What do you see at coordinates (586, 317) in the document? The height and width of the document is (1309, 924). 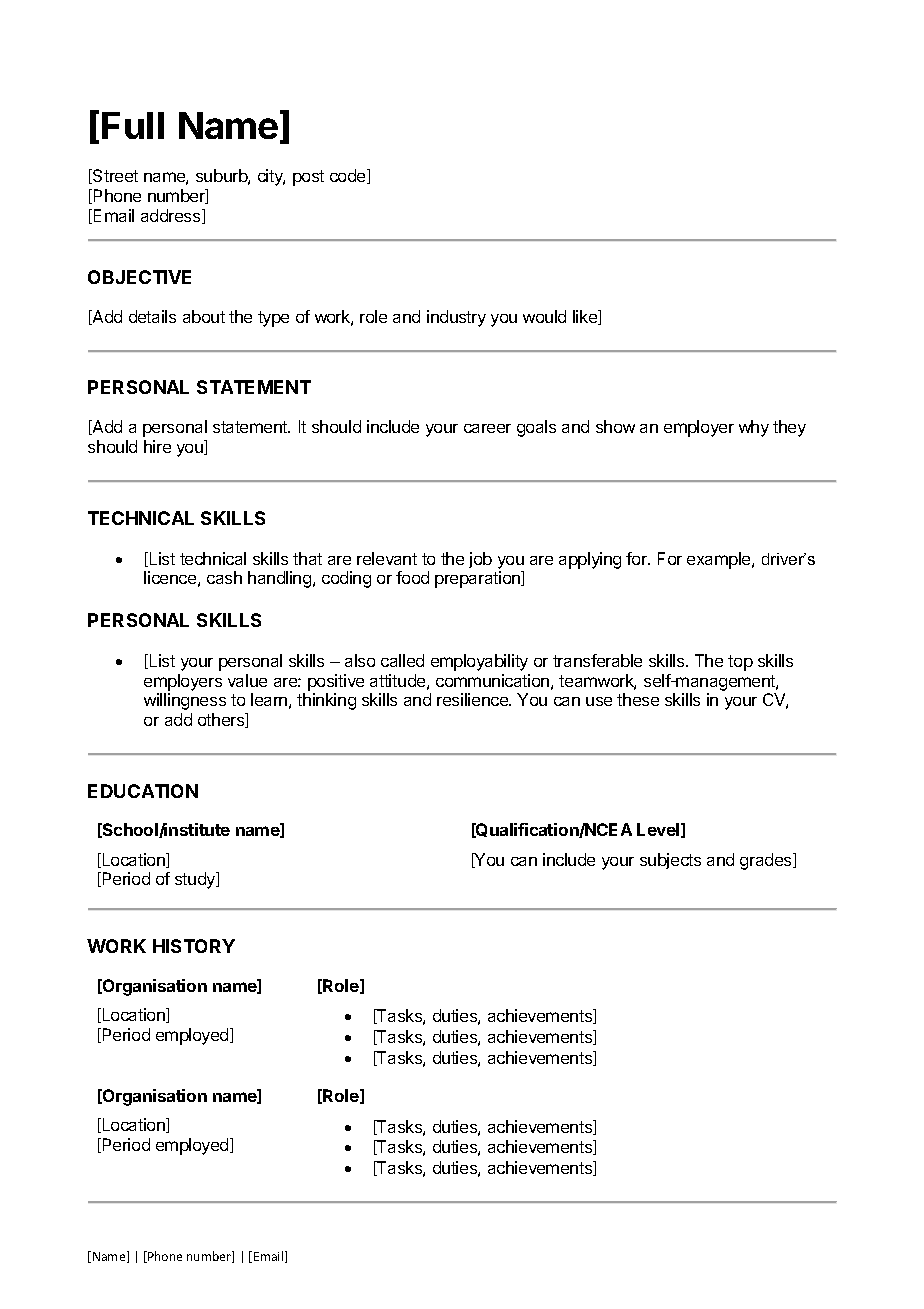 I see `like` at bounding box center [586, 317].
